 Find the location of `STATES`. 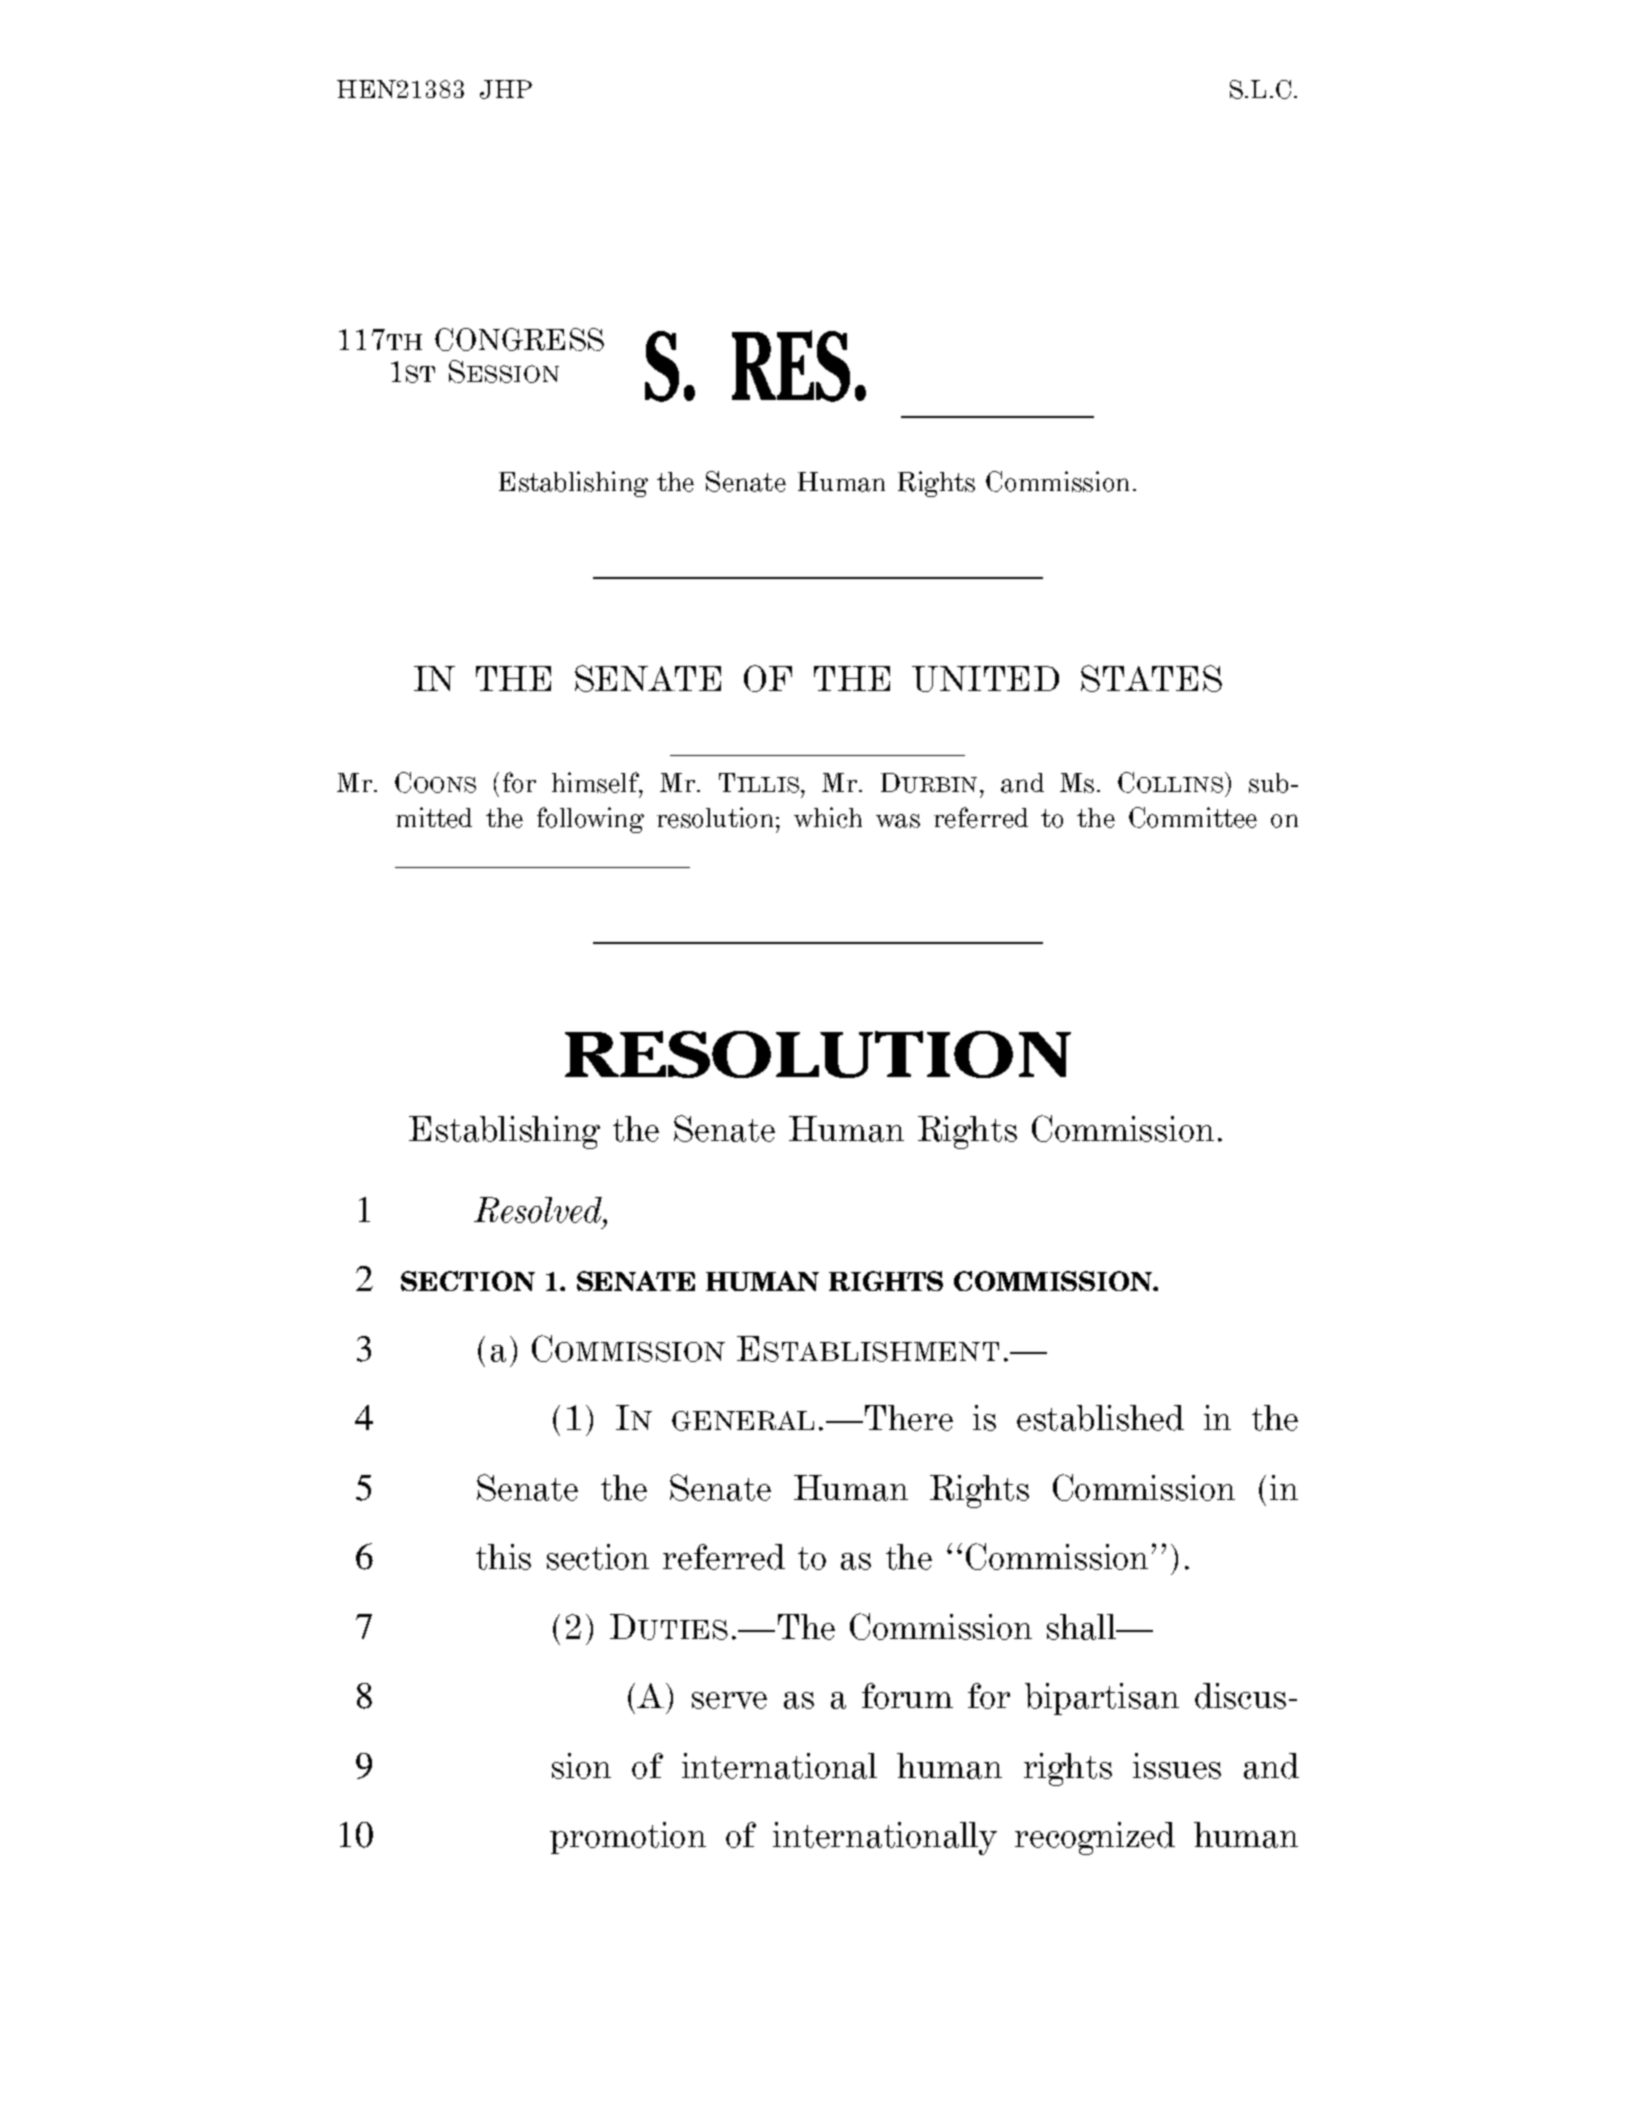

STATES is located at coordinates (1151, 678).
